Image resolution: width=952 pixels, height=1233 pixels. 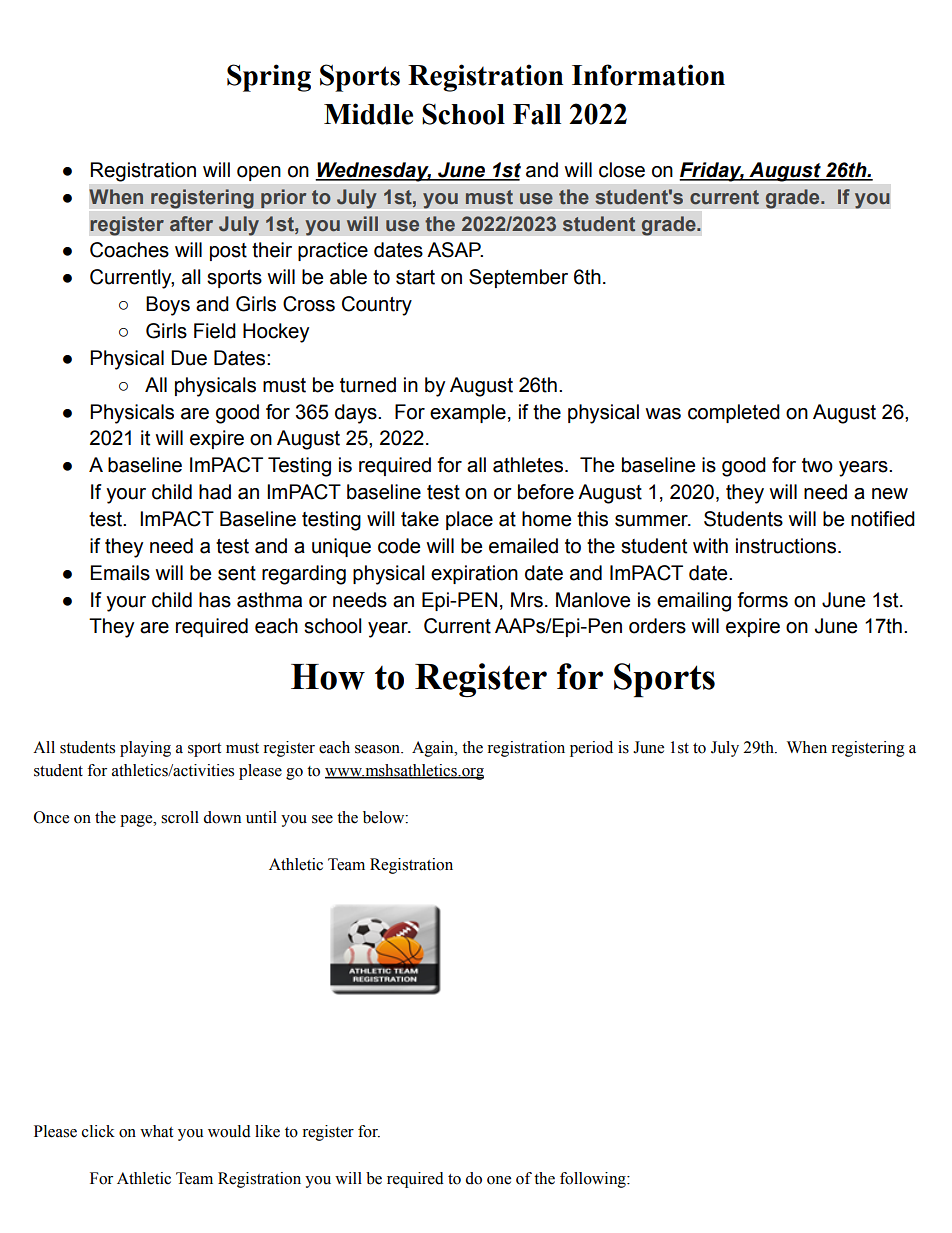 I want to click on has, so click(x=215, y=600).
